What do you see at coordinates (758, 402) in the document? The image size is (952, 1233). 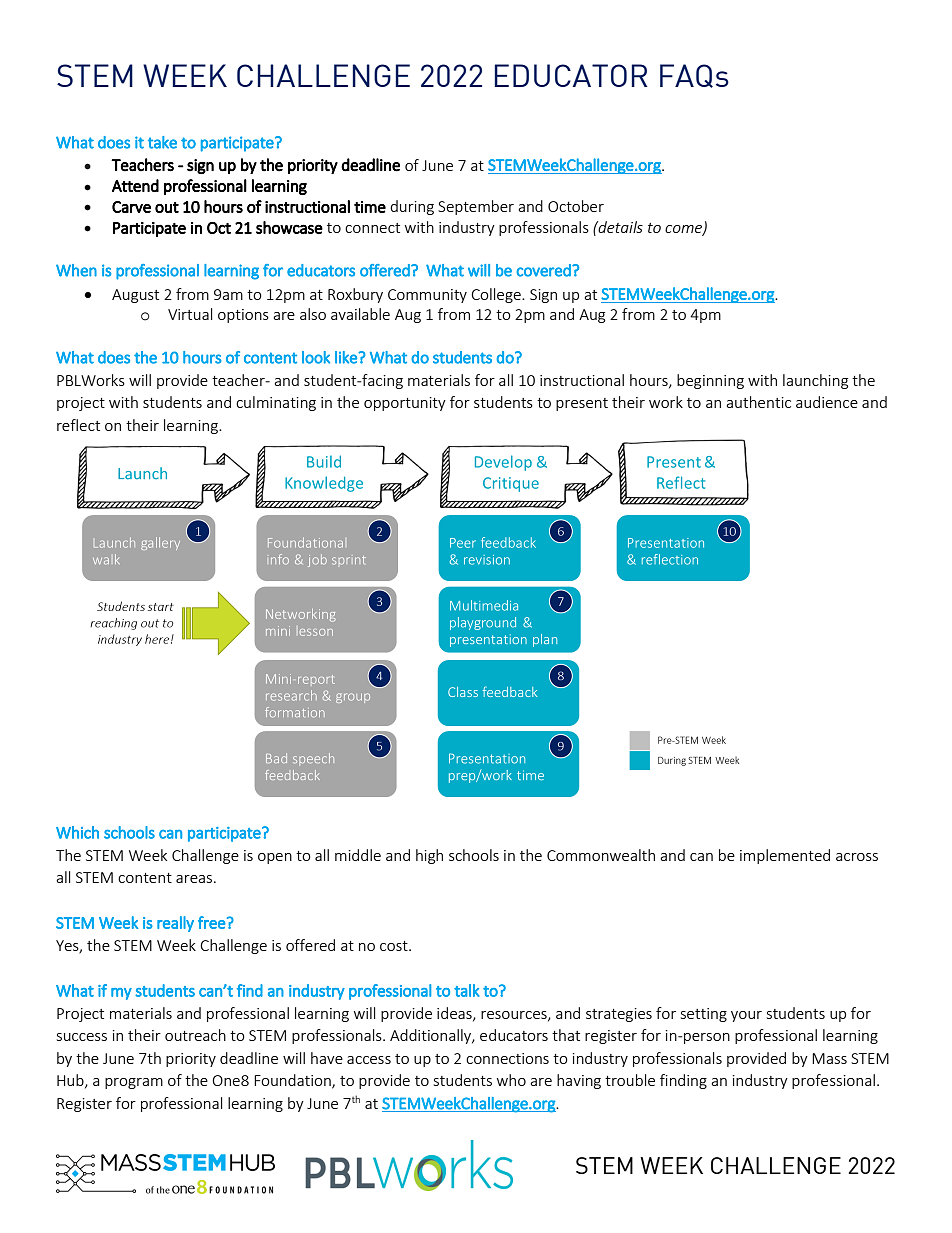 I see `authentic` at bounding box center [758, 402].
